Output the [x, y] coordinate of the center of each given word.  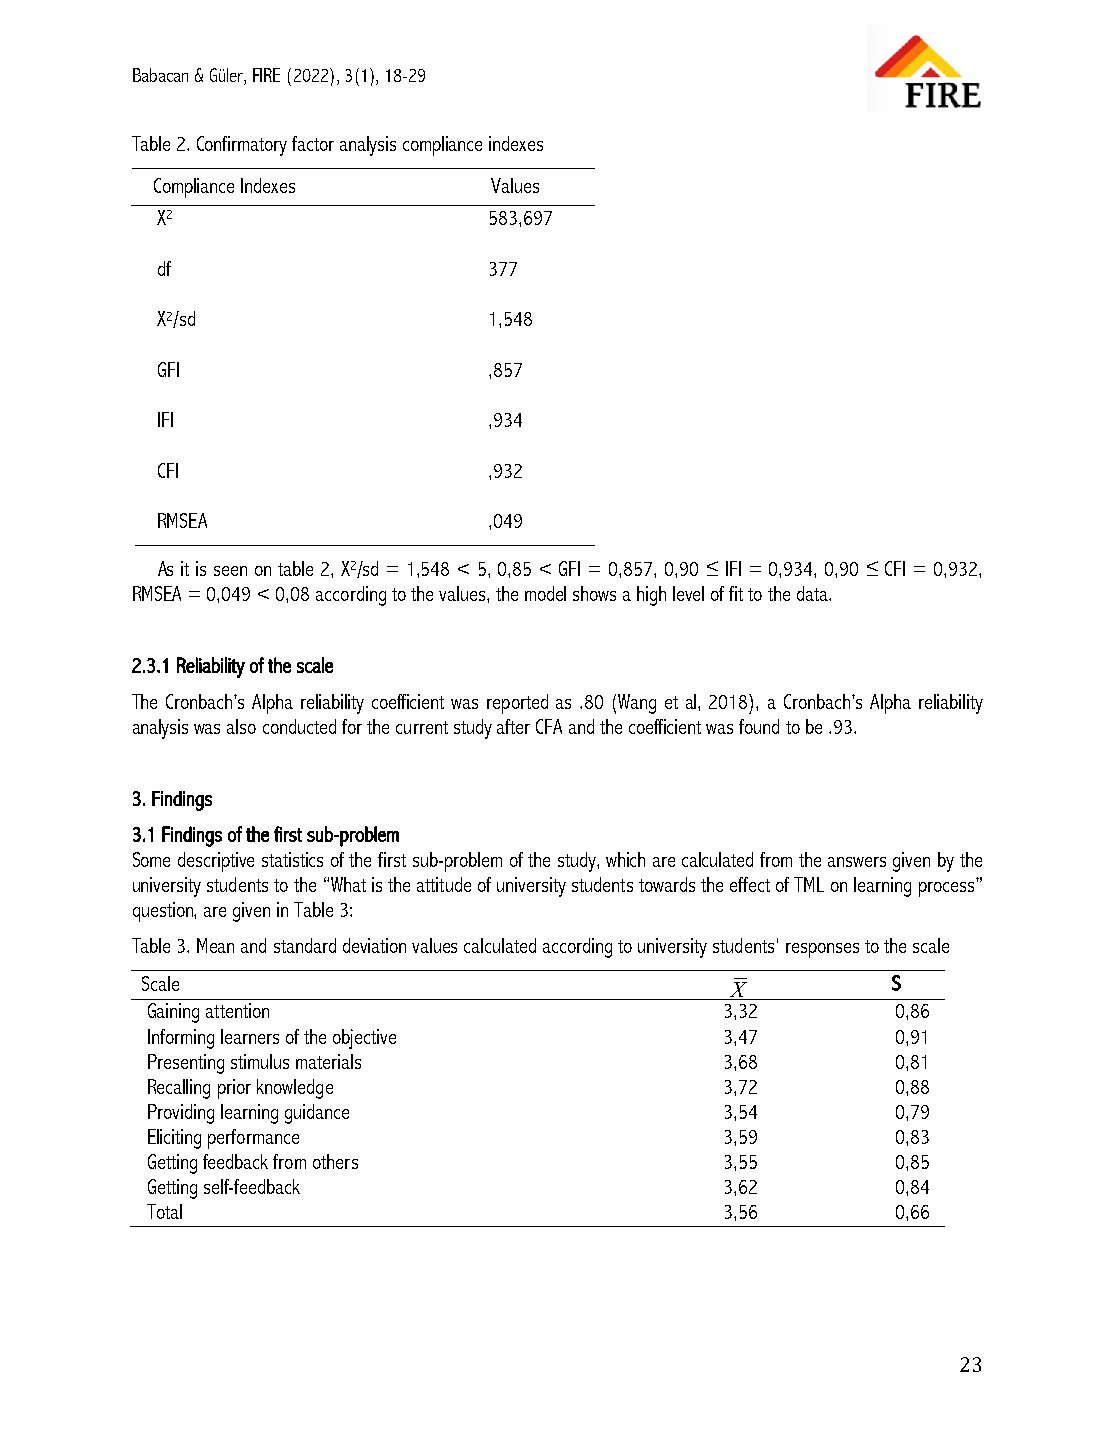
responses [822, 950]
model [545, 593]
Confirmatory [242, 146]
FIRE [266, 75]
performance [253, 1139]
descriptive [216, 862]
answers [857, 862]
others [335, 1161]
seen [230, 571]
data [813, 593]
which [625, 859]
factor [313, 143]
